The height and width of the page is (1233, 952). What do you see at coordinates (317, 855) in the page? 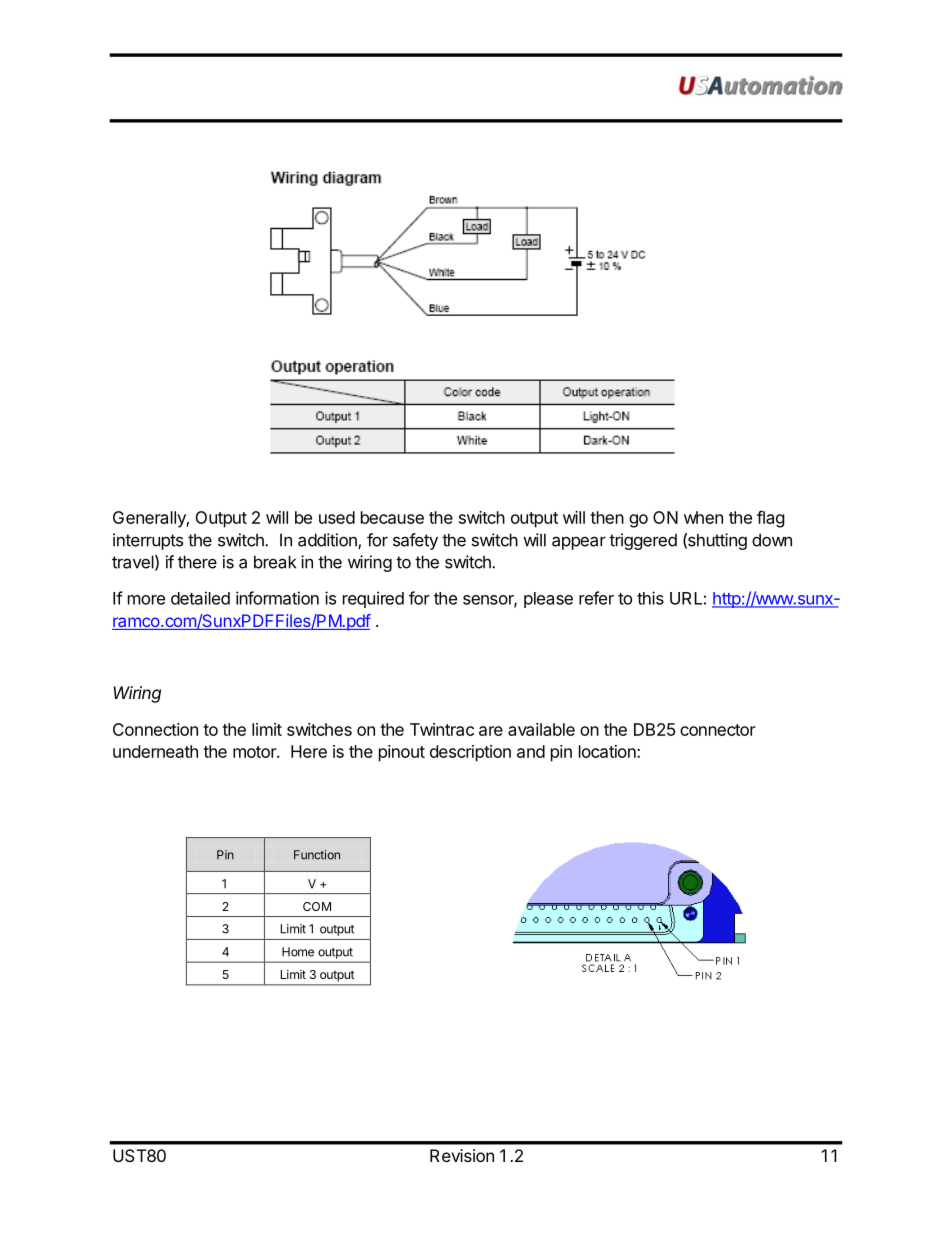
I see `Function` at bounding box center [317, 855].
